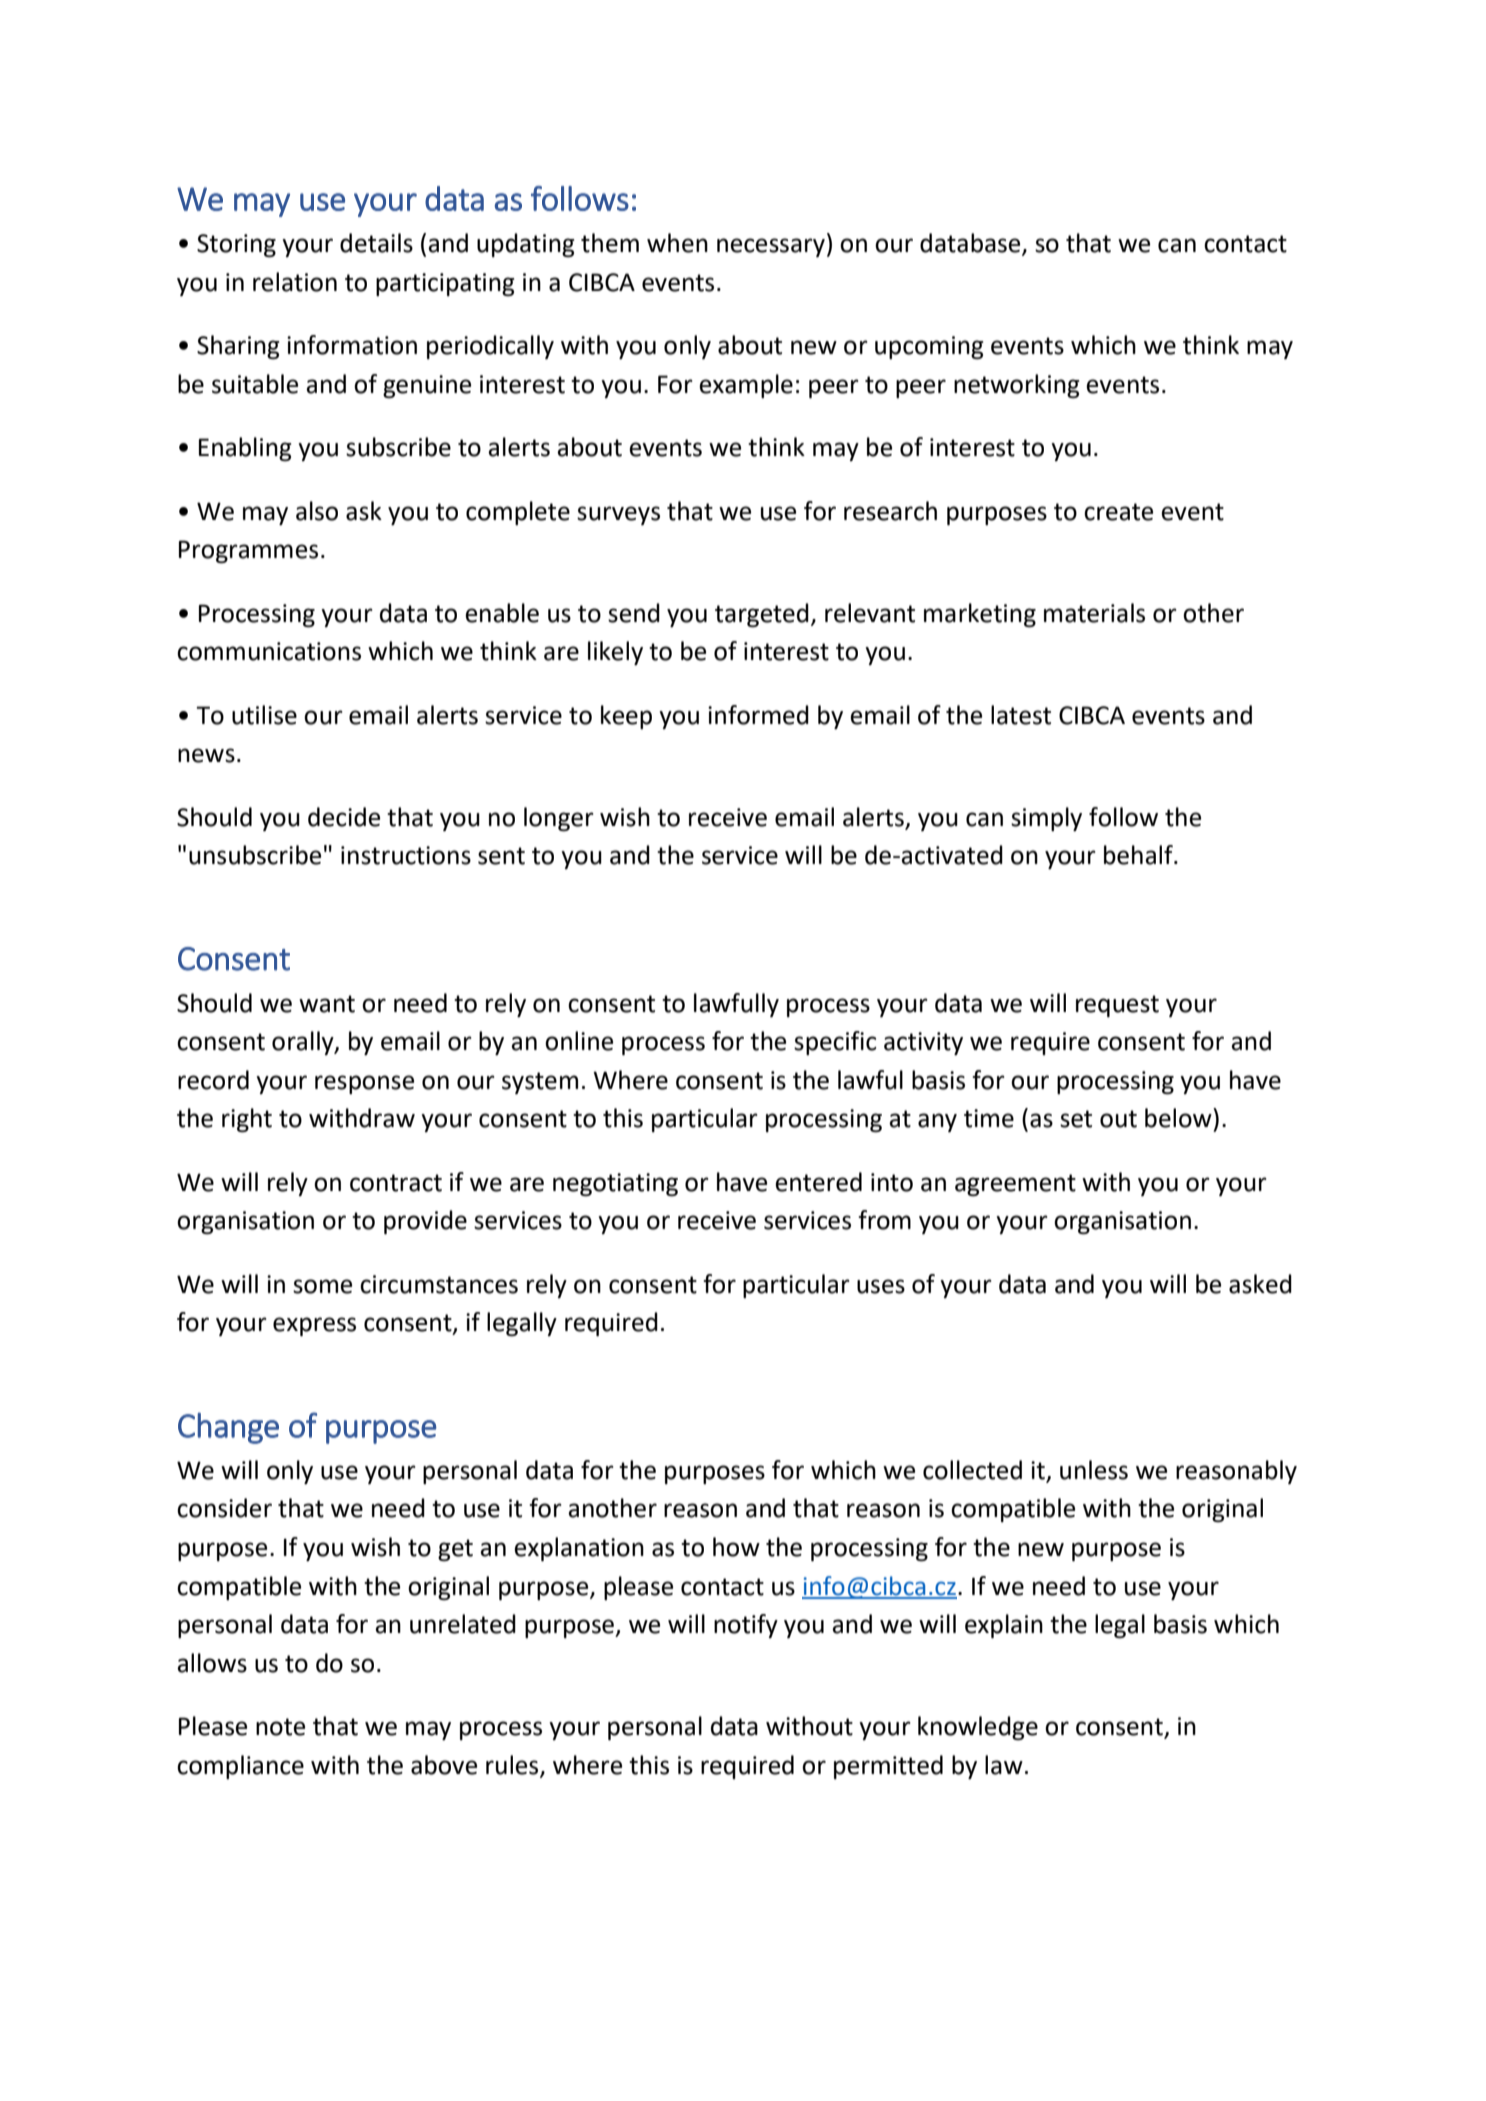  Describe the element at coordinates (559, 819) in the screenshot. I see `longer` at that location.
